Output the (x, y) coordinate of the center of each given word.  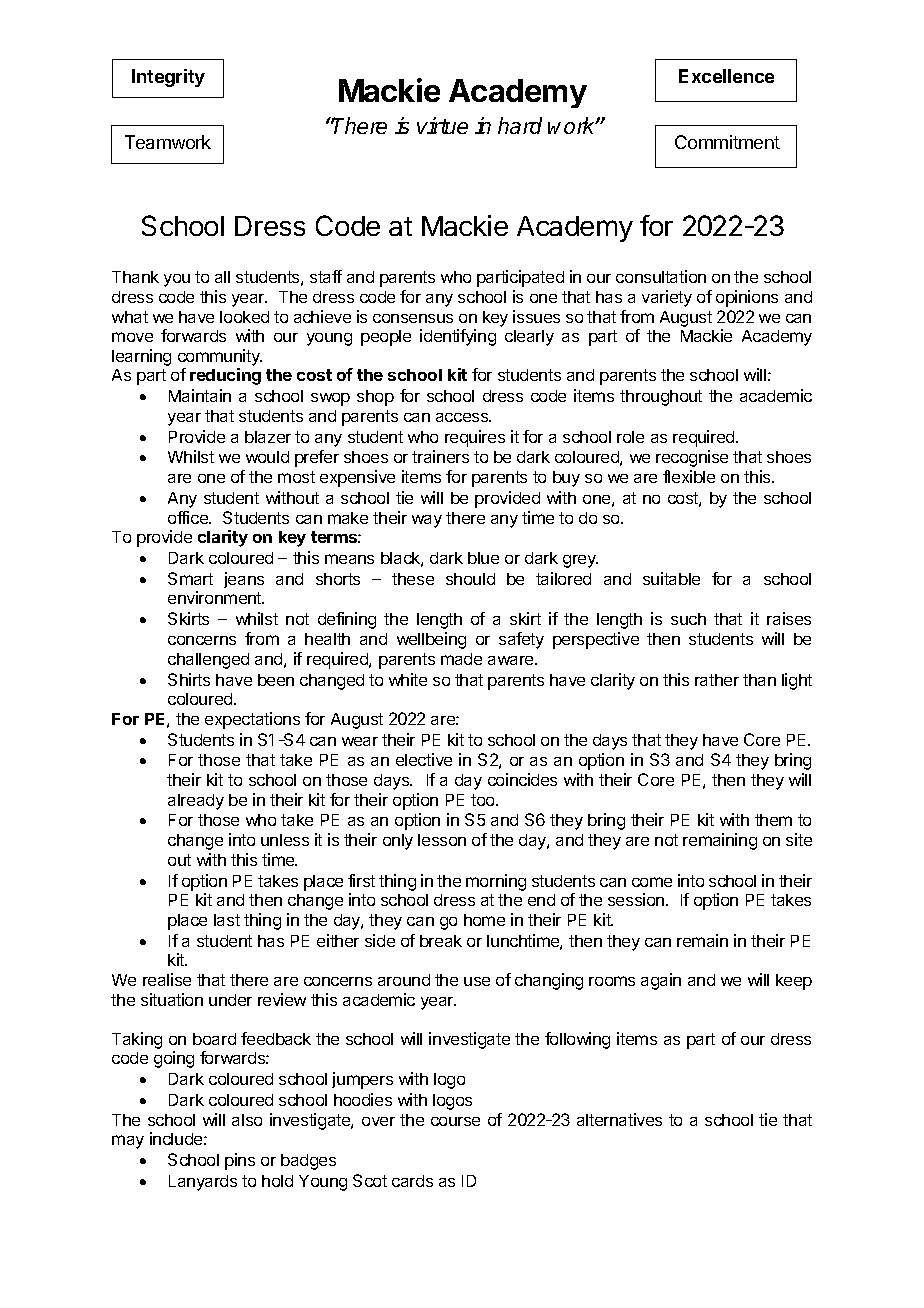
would (267, 457)
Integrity (168, 78)
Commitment (727, 142)
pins (240, 1161)
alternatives (619, 1119)
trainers (440, 456)
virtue (442, 125)
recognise (692, 458)
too (484, 800)
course (455, 1121)
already (196, 802)
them (773, 820)
